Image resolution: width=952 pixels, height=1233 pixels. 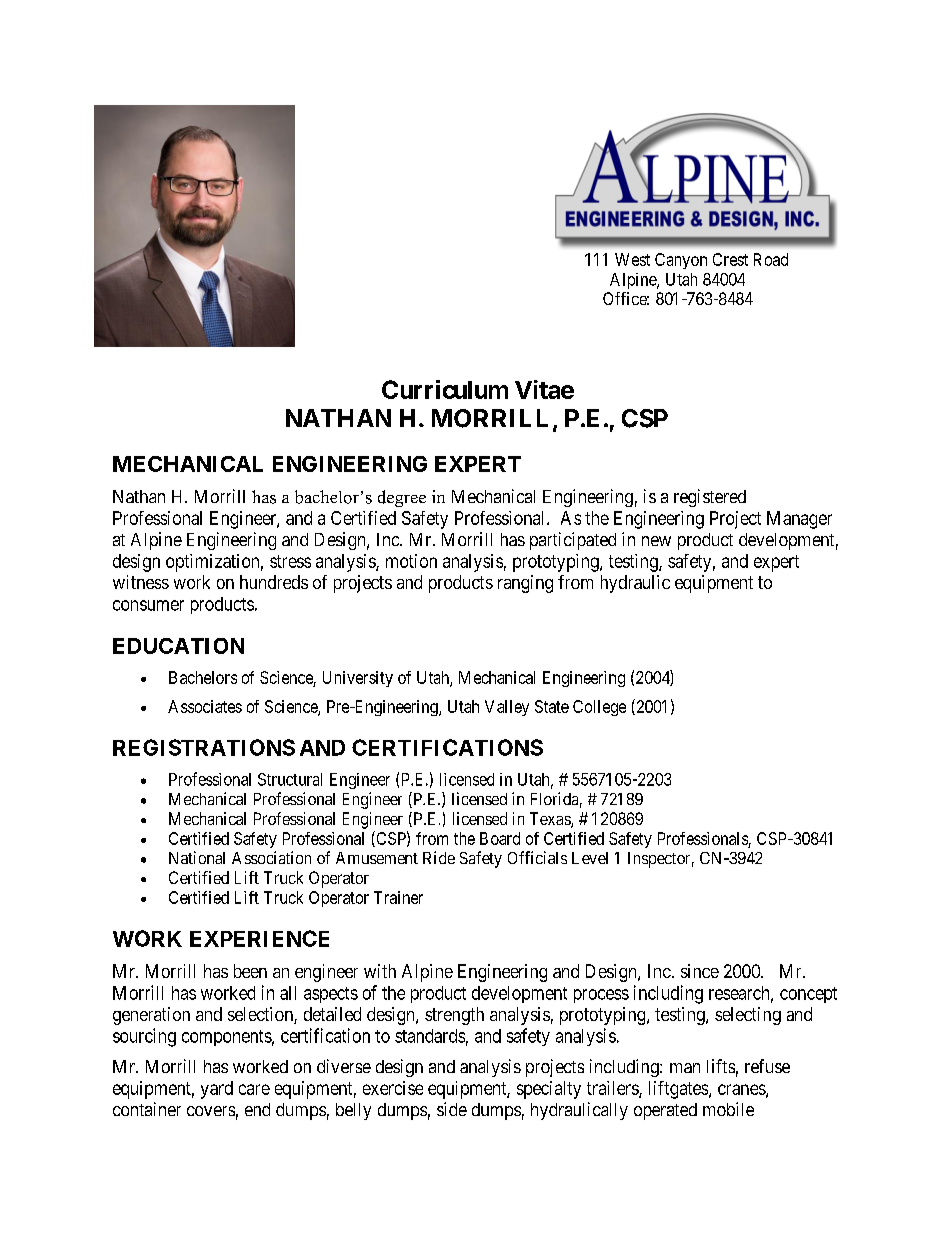 I want to click on stress, so click(x=290, y=561).
